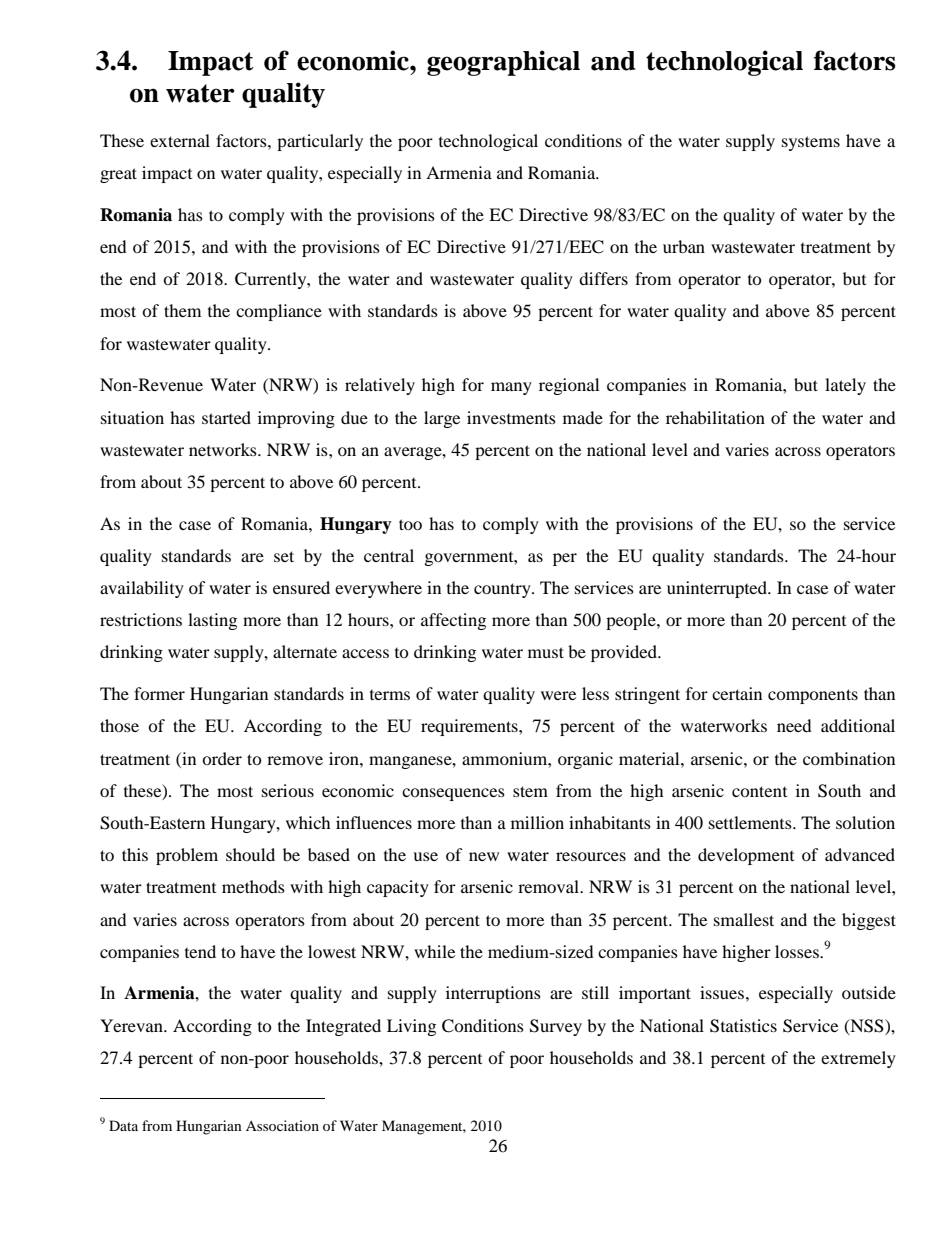  What do you see at coordinates (180, 140) in the image?
I see `external` at bounding box center [180, 140].
